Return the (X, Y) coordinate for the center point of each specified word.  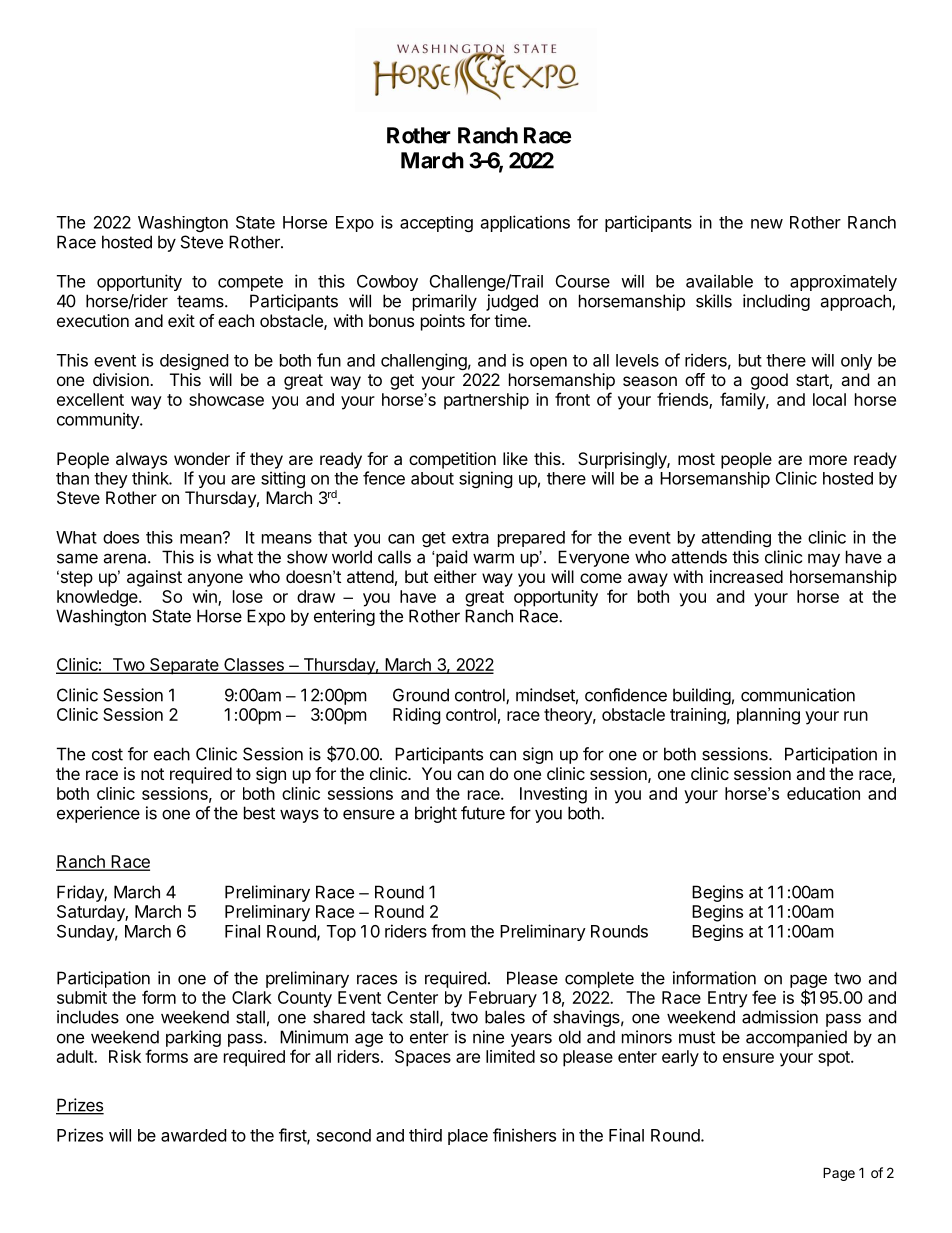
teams (201, 301)
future (483, 813)
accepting (436, 224)
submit (82, 997)
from (448, 931)
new (767, 224)
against (154, 578)
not (152, 774)
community (99, 420)
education (823, 793)
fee (764, 997)
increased (746, 576)
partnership (486, 401)
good (769, 381)
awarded (193, 1135)
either (455, 576)
